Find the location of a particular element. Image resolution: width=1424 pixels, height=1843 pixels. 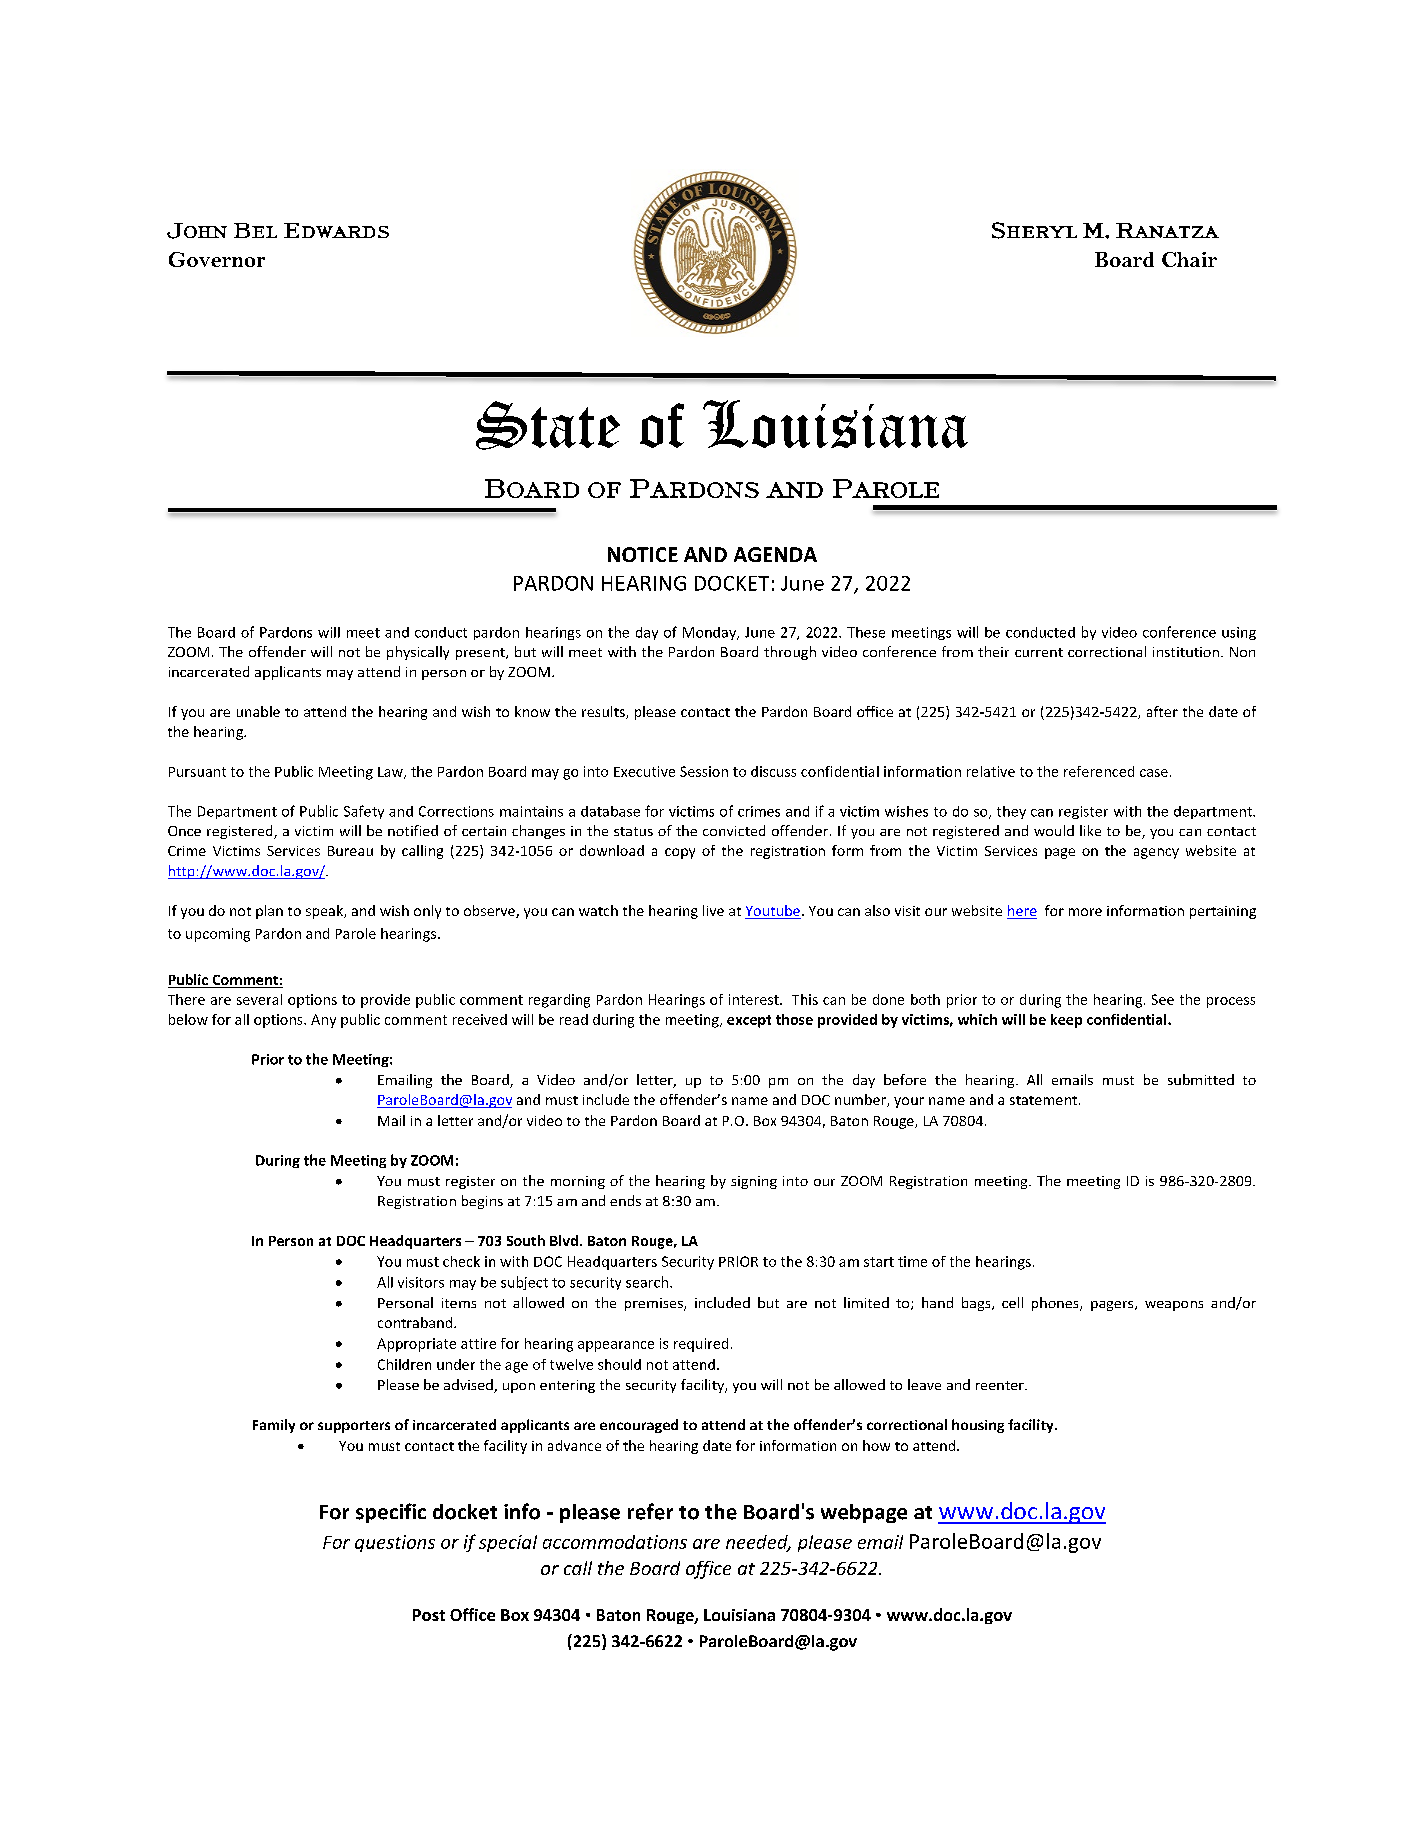

Governor is located at coordinates (217, 259).
